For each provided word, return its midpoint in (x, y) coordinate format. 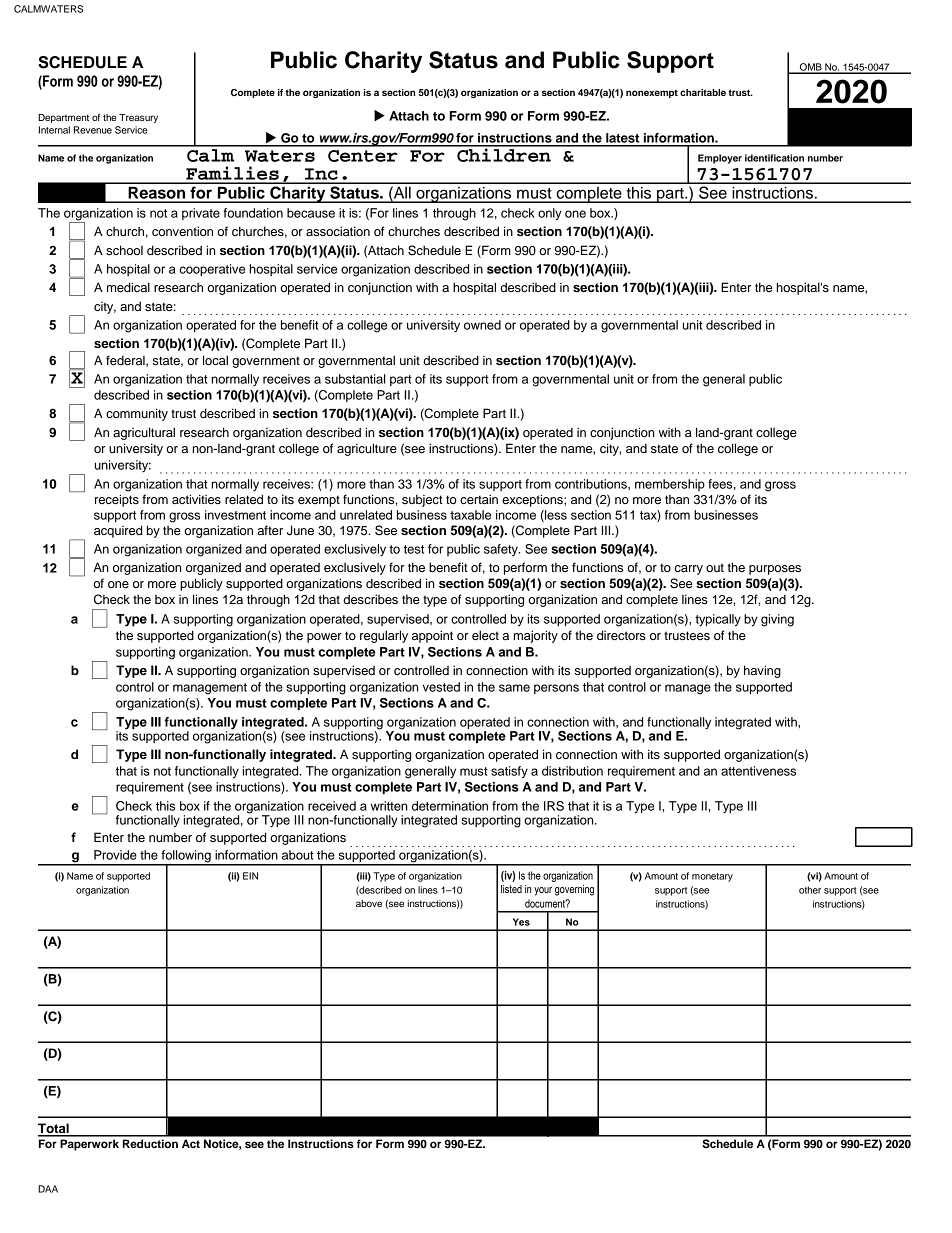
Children (504, 154)
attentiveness (758, 771)
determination (450, 806)
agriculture (367, 449)
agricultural (144, 433)
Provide (115, 855)
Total (54, 1129)
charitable (703, 92)
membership (670, 485)
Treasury (138, 118)
